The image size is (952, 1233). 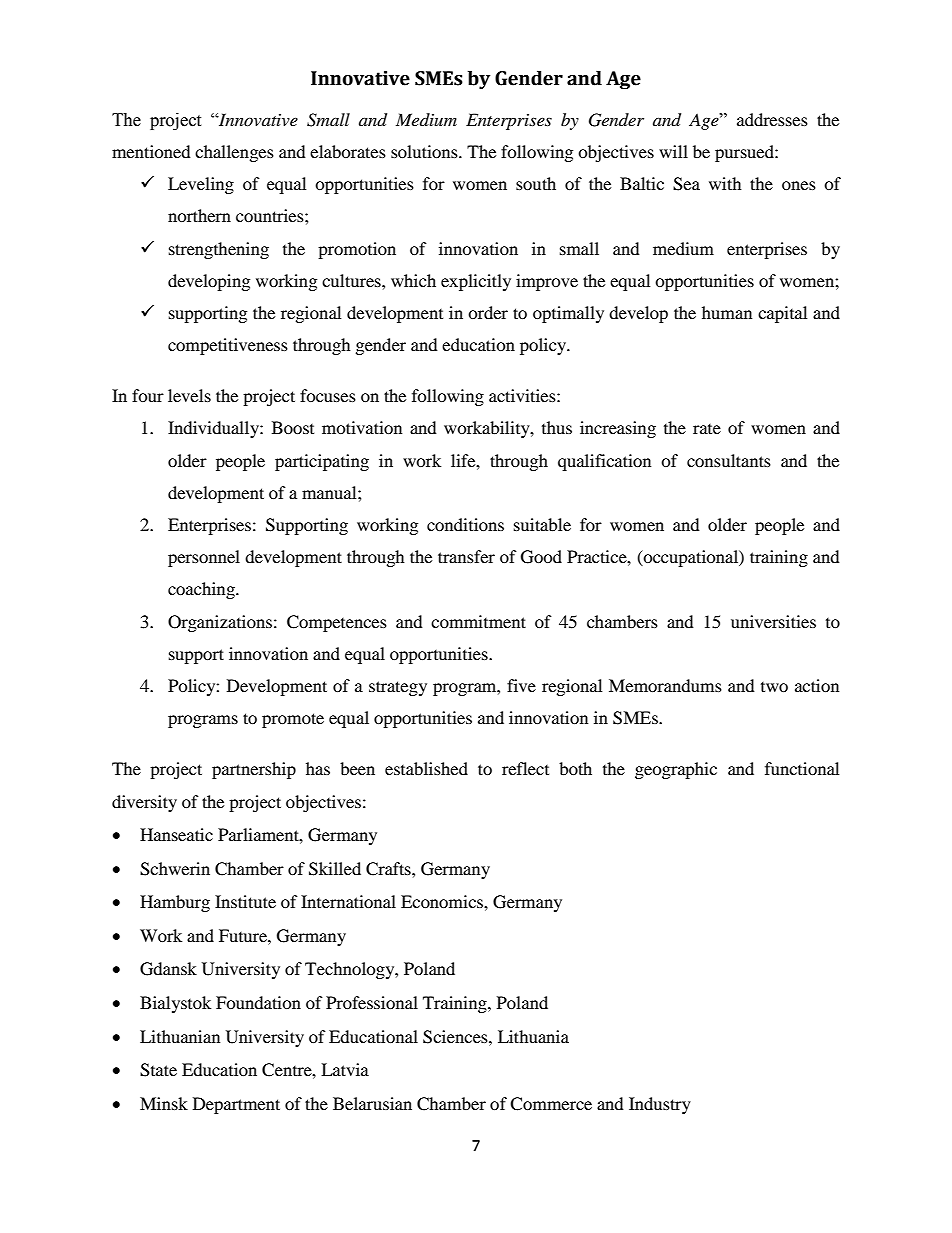 I want to click on Institute, so click(x=245, y=901).
